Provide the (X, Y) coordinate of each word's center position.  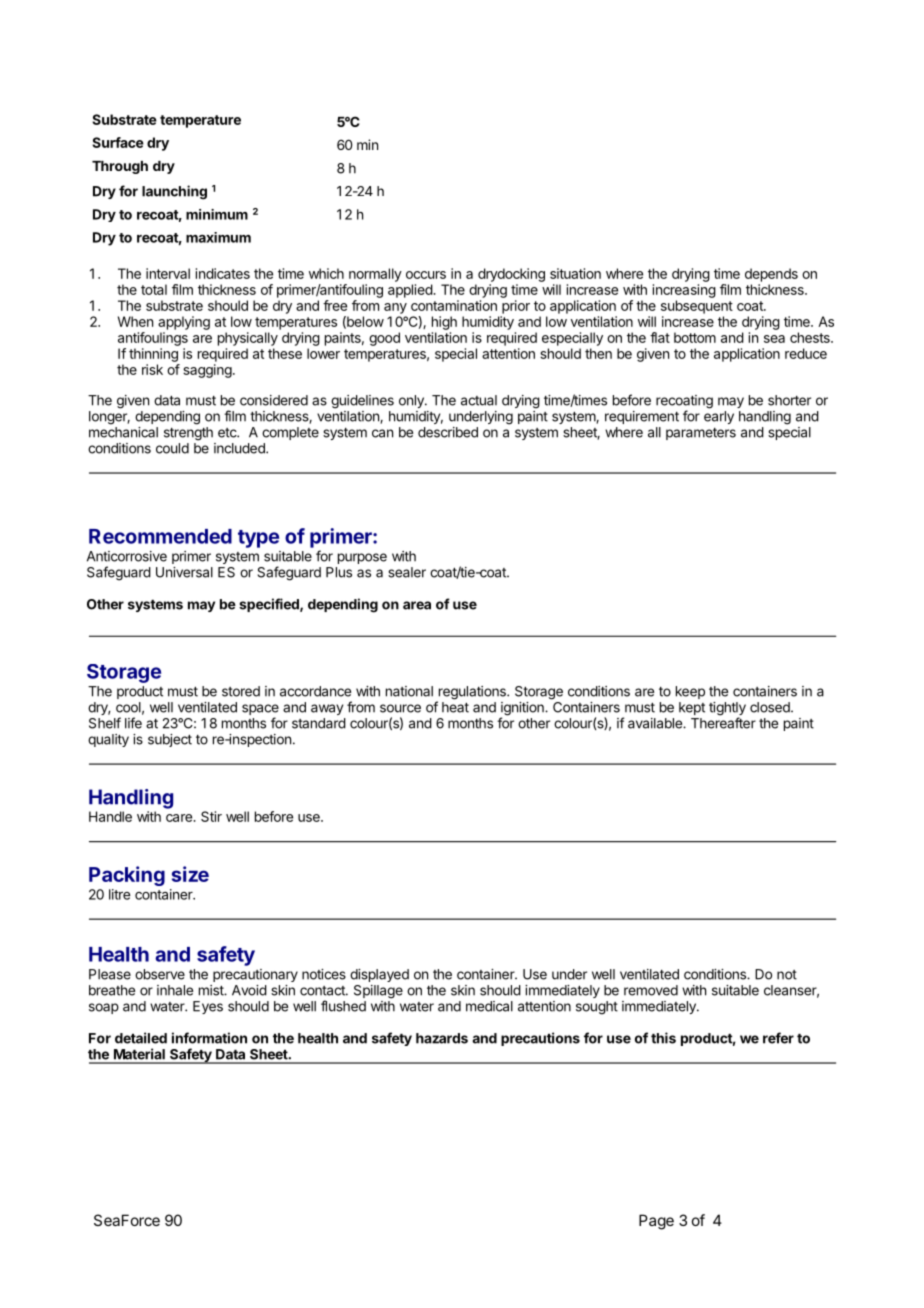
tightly (727, 710)
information (209, 1038)
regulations (472, 694)
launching (174, 192)
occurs (426, 275)
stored (241, 691)
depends (771, 275)
